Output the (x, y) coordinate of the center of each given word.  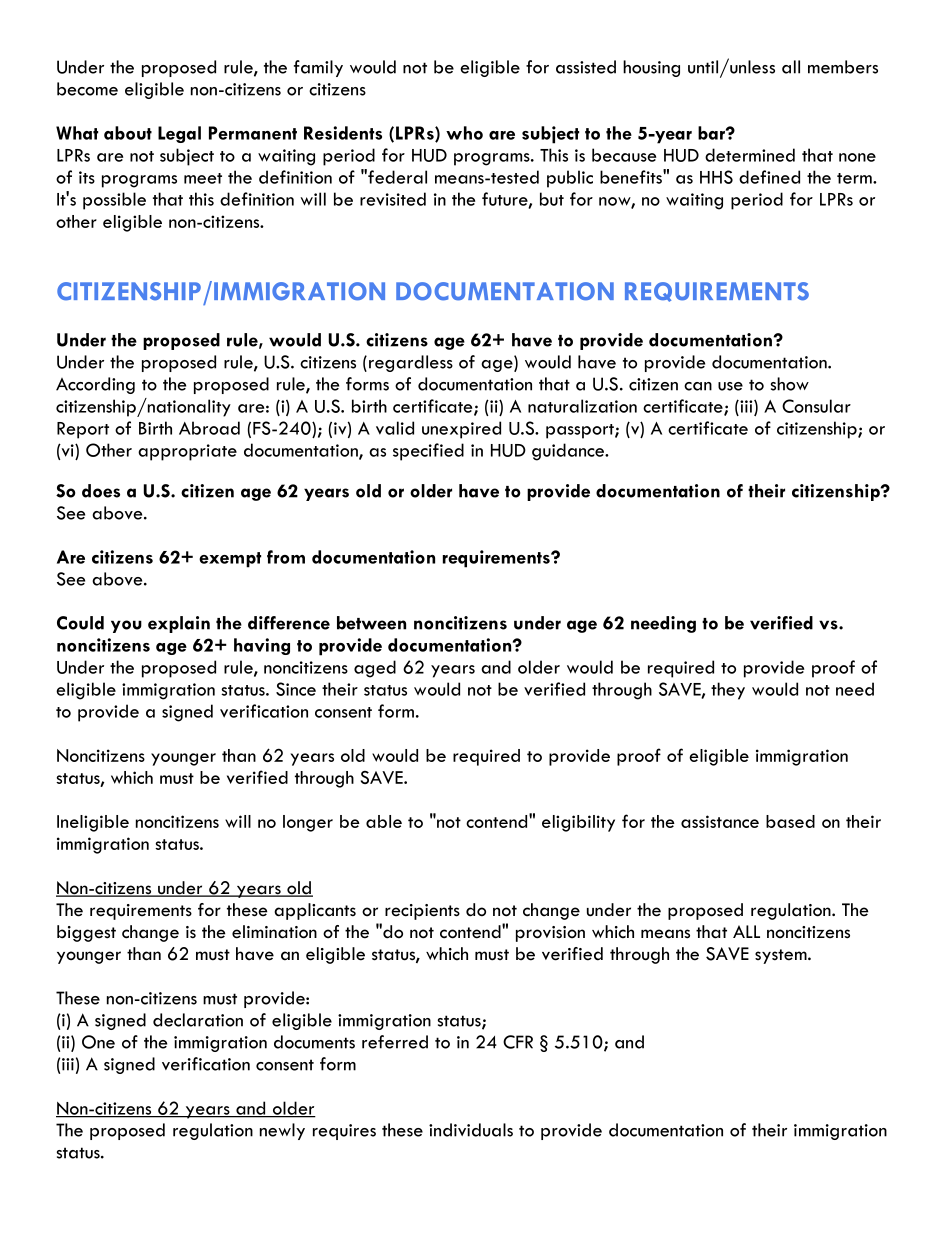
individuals (471, 1130)
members (843, 67)
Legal (179, 134)
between (371, 623)
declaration (198, 1020)
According (95, 385)
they (728, 691)
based (790, 821)
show (790, 384)
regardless (411, 363)
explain (179, 624)
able (384, 821)
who (464, 133)
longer (308, 823)
